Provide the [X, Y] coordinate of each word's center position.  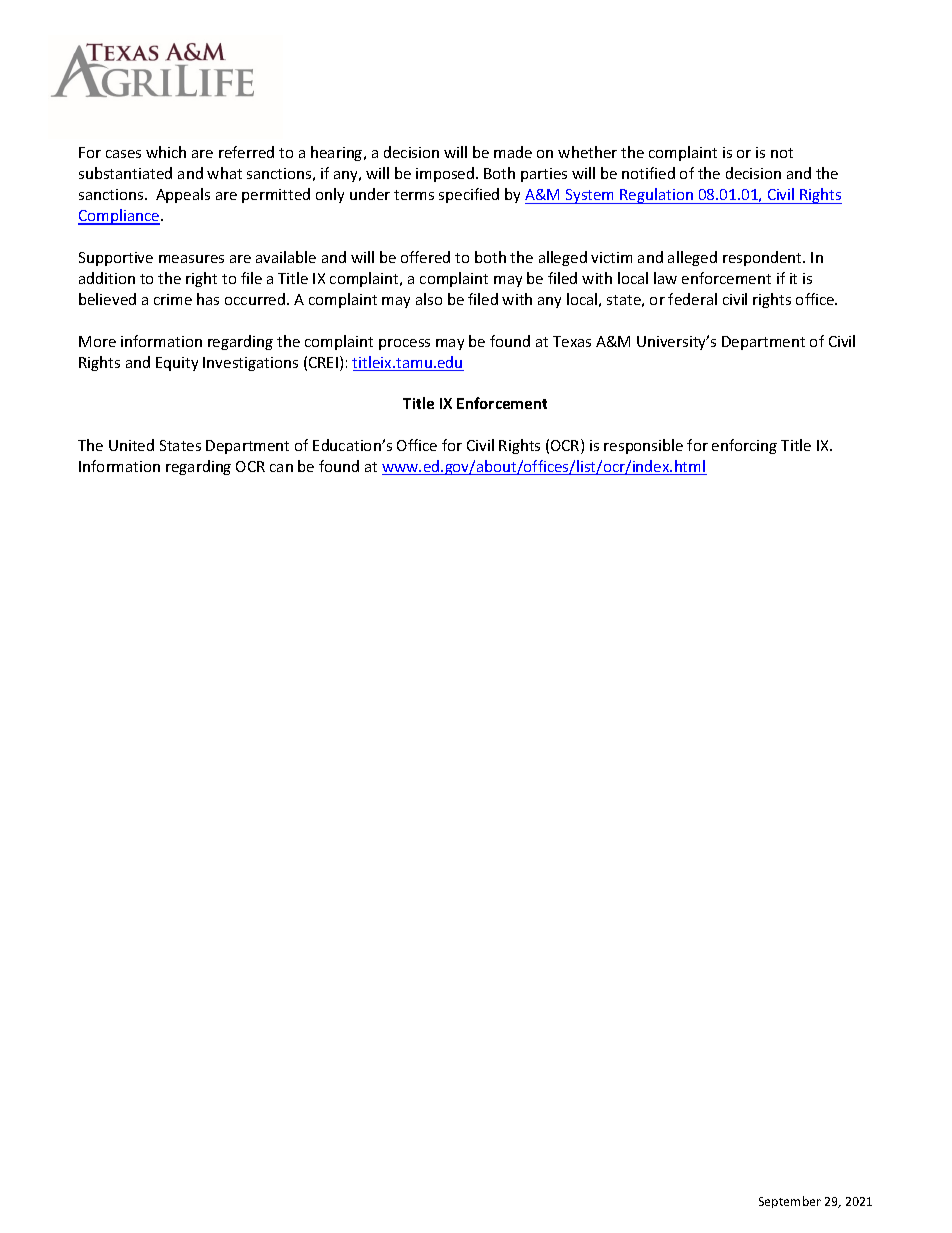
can [281, 468]
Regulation [657, 196]
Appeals [183, 195]
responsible [643, 446]
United [131, 445]
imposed [446, 174]
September [790, 1202]
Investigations [250, 364]
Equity [177, 364]
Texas [572, 341]
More [97, 341]
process [404, 344]
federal [692, 299]
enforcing [744, 446]
